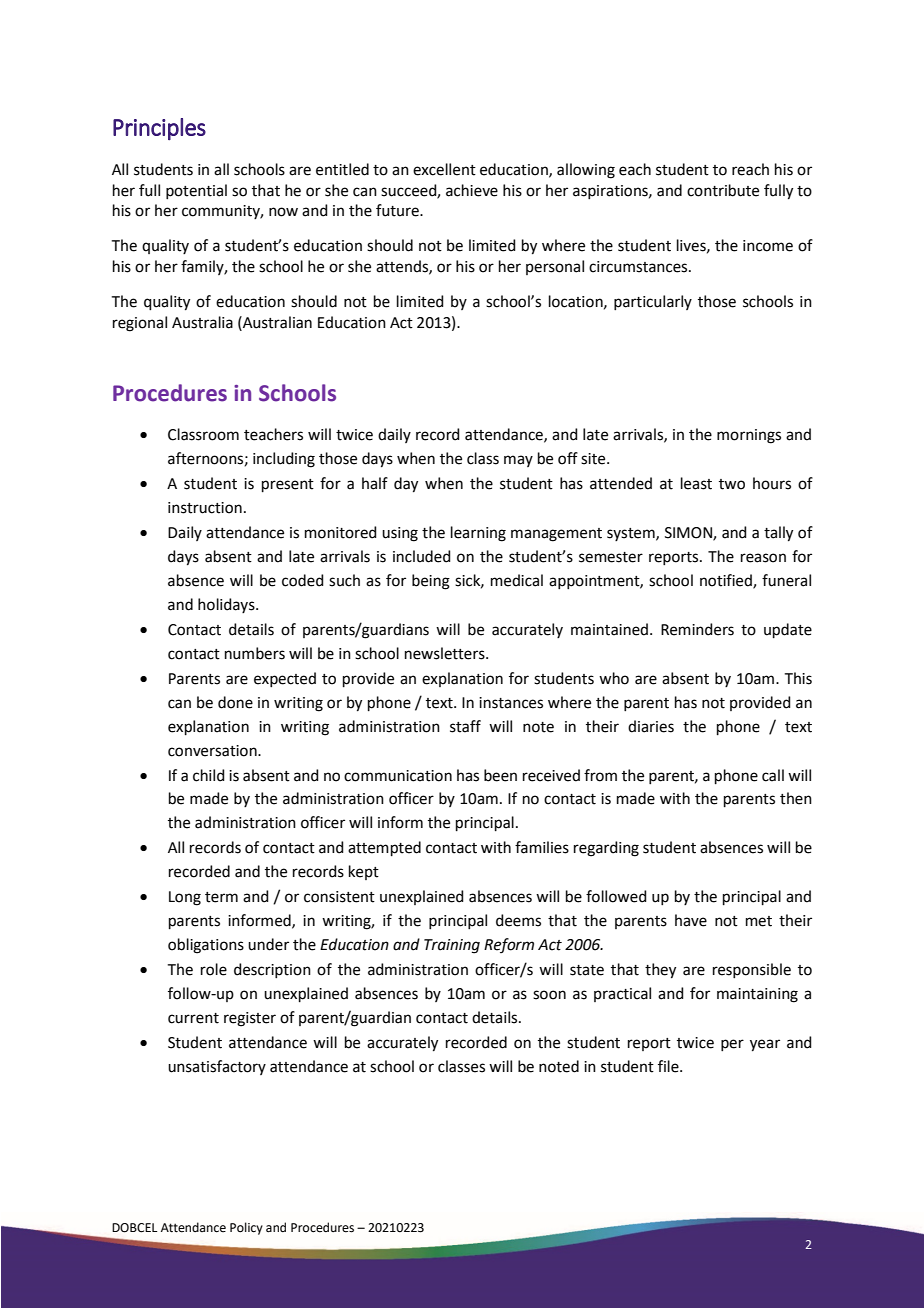 This screenshot has width=924, height=1308. I want to click on potential, so click(196, 191).
